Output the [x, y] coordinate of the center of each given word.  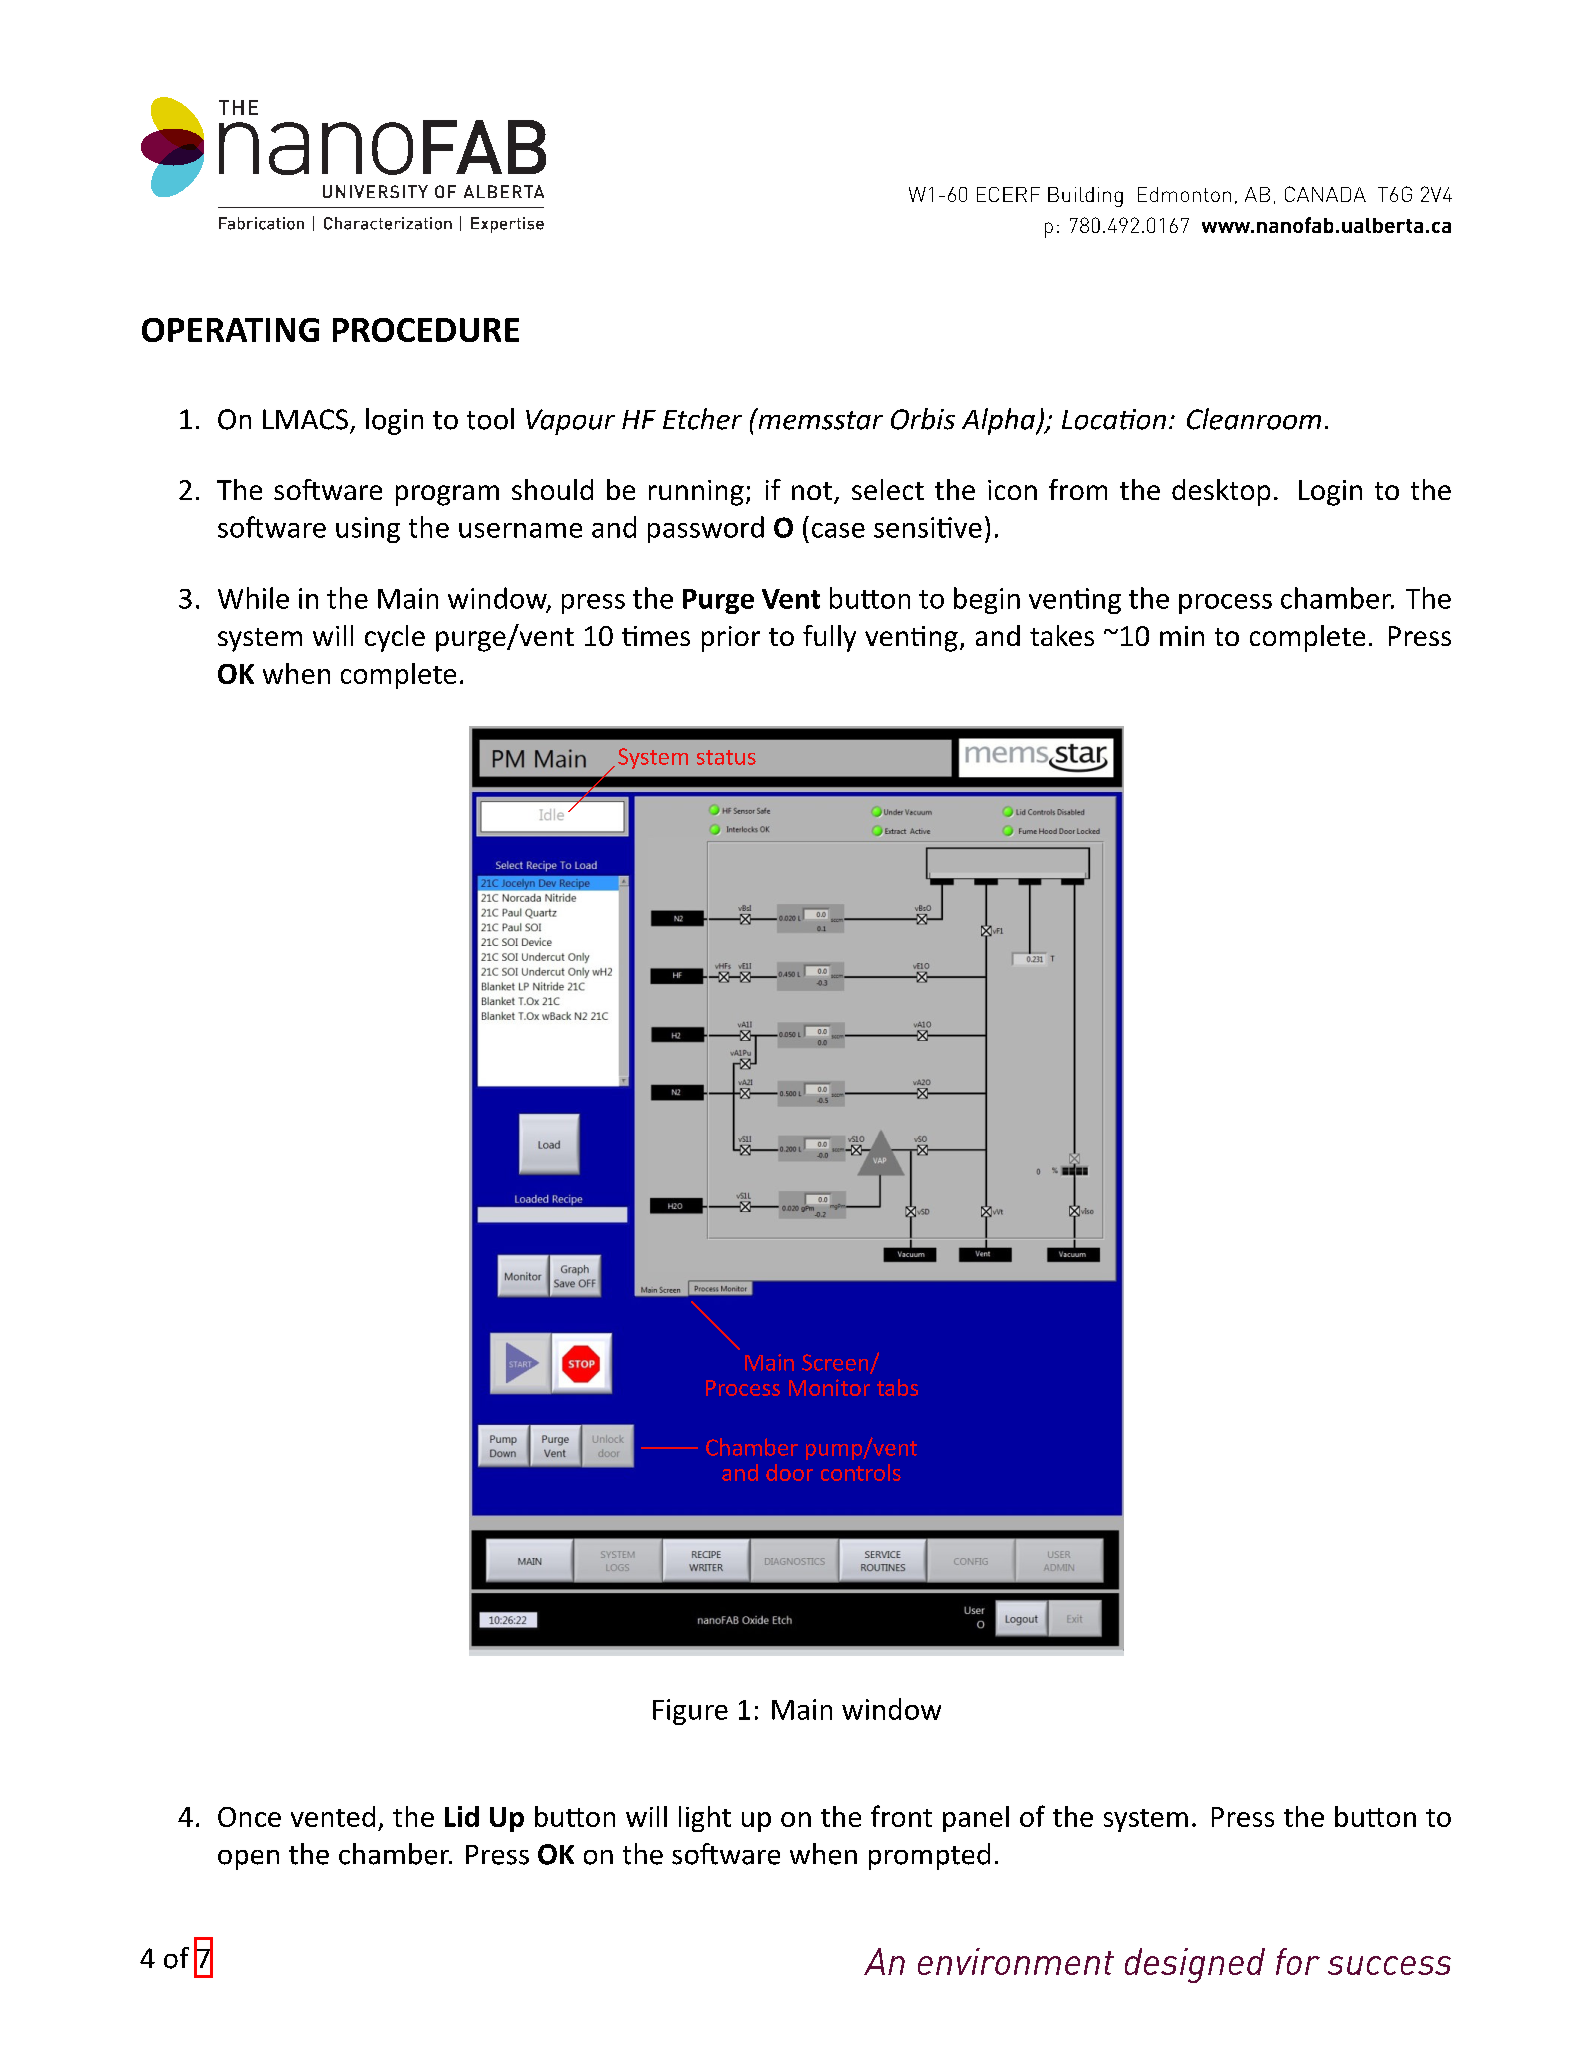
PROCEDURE [426, 330]
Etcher [702, 419]
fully [829, 638]
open [248, 1860]
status [726, 757]
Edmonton [1184, 194]
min [1182, 636]
